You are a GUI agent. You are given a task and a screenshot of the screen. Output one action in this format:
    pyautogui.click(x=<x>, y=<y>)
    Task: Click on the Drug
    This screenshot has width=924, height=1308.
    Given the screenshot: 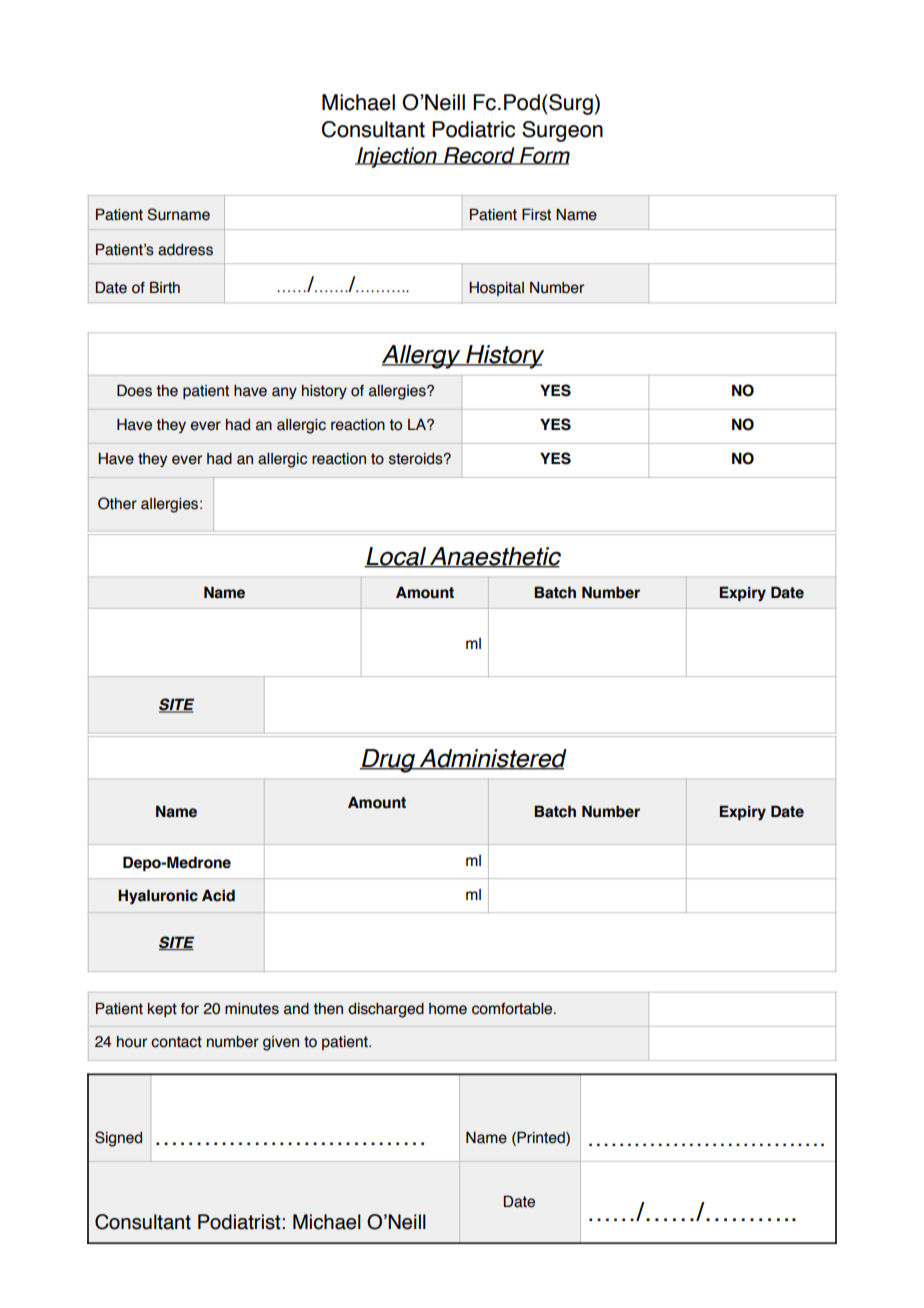 What is the action you would take?
    pyautogui.click(x=388, y=761)
